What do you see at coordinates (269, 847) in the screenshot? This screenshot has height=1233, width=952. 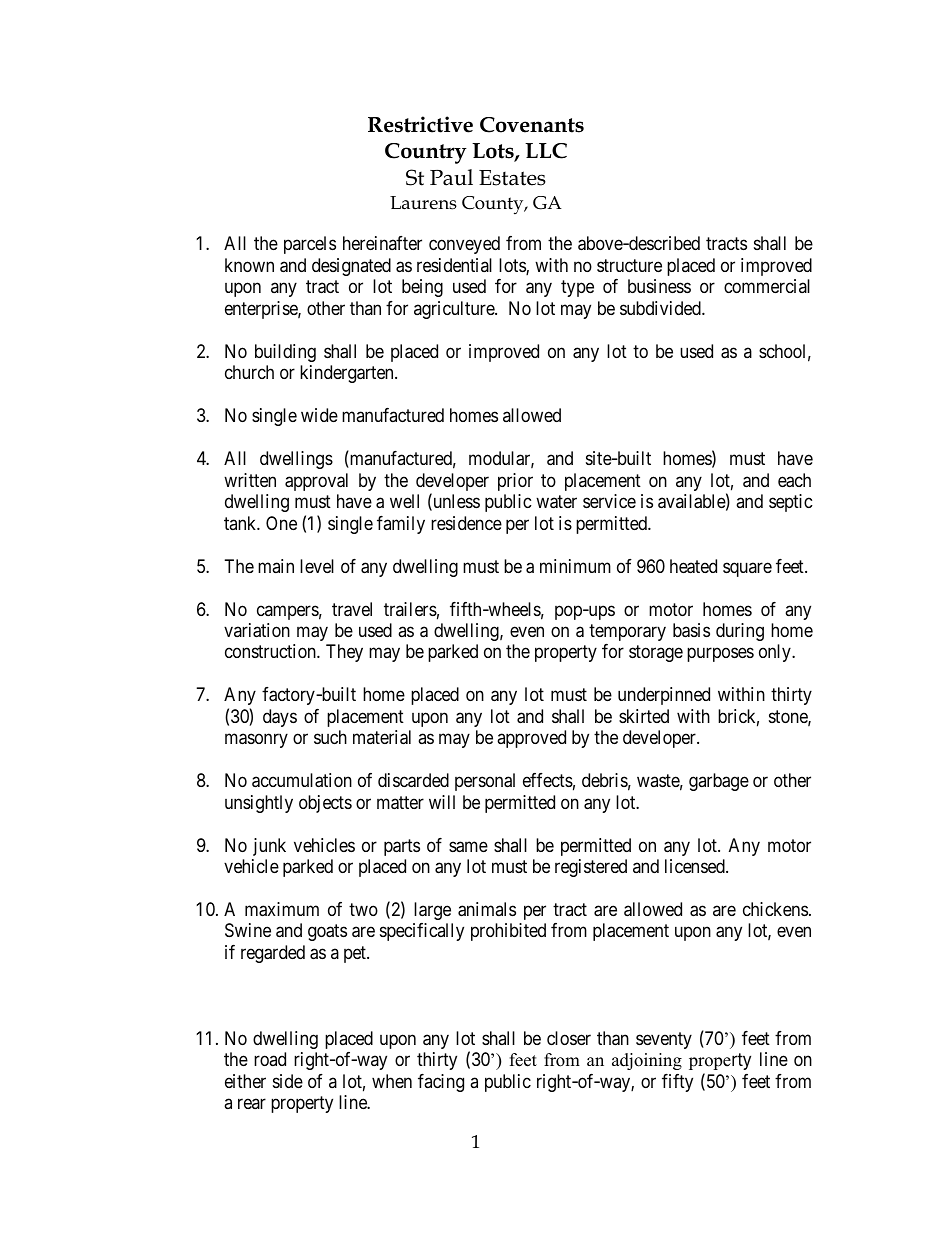 I see `junk` at bounding box center [269, 847].
